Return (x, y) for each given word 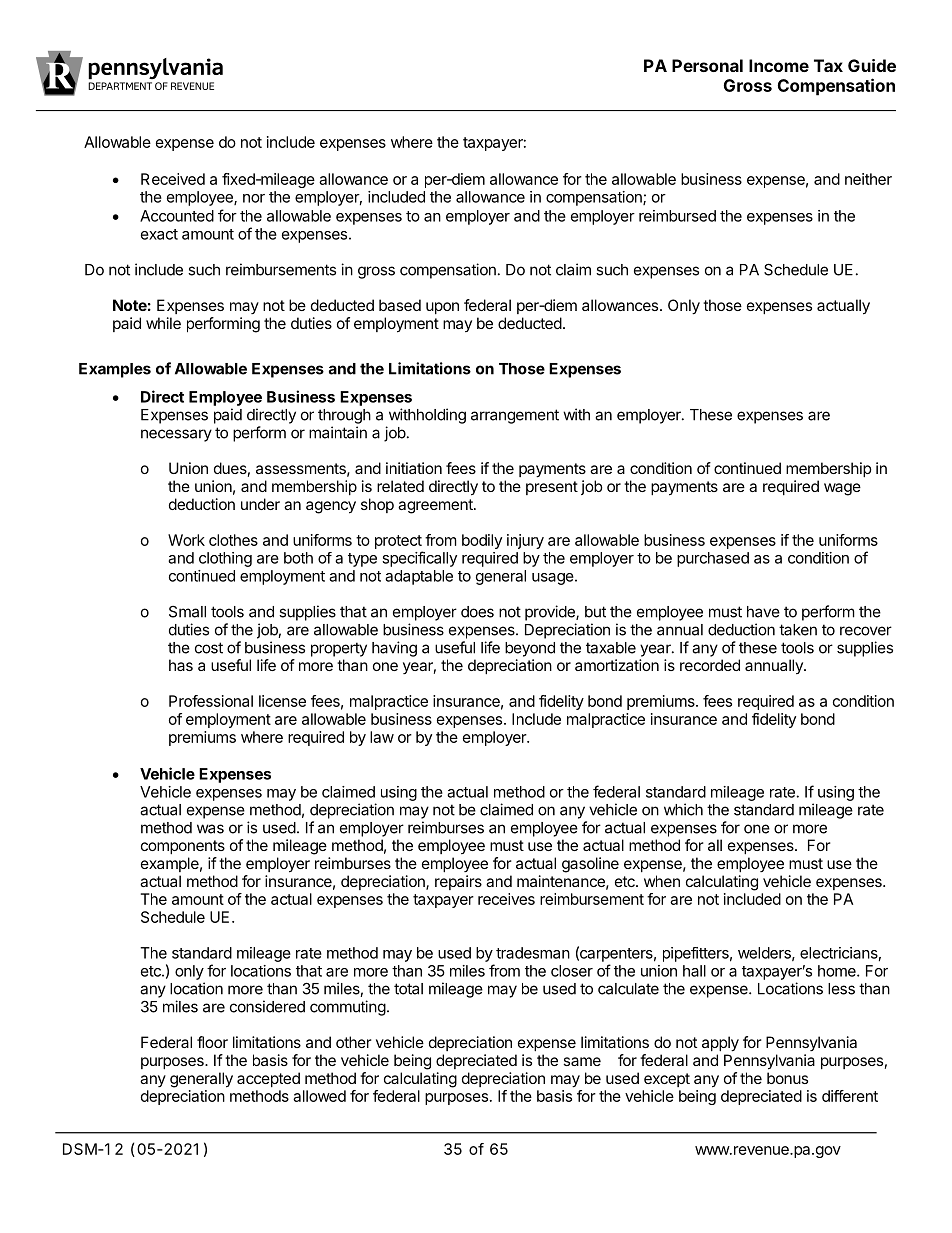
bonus (787, 1078)
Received (173, 179)
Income (779, 65)
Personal (707, 65)
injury (525, 541)
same (582, 1061)
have (763, 612)
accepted (268, 1079)
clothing (225, 559)
